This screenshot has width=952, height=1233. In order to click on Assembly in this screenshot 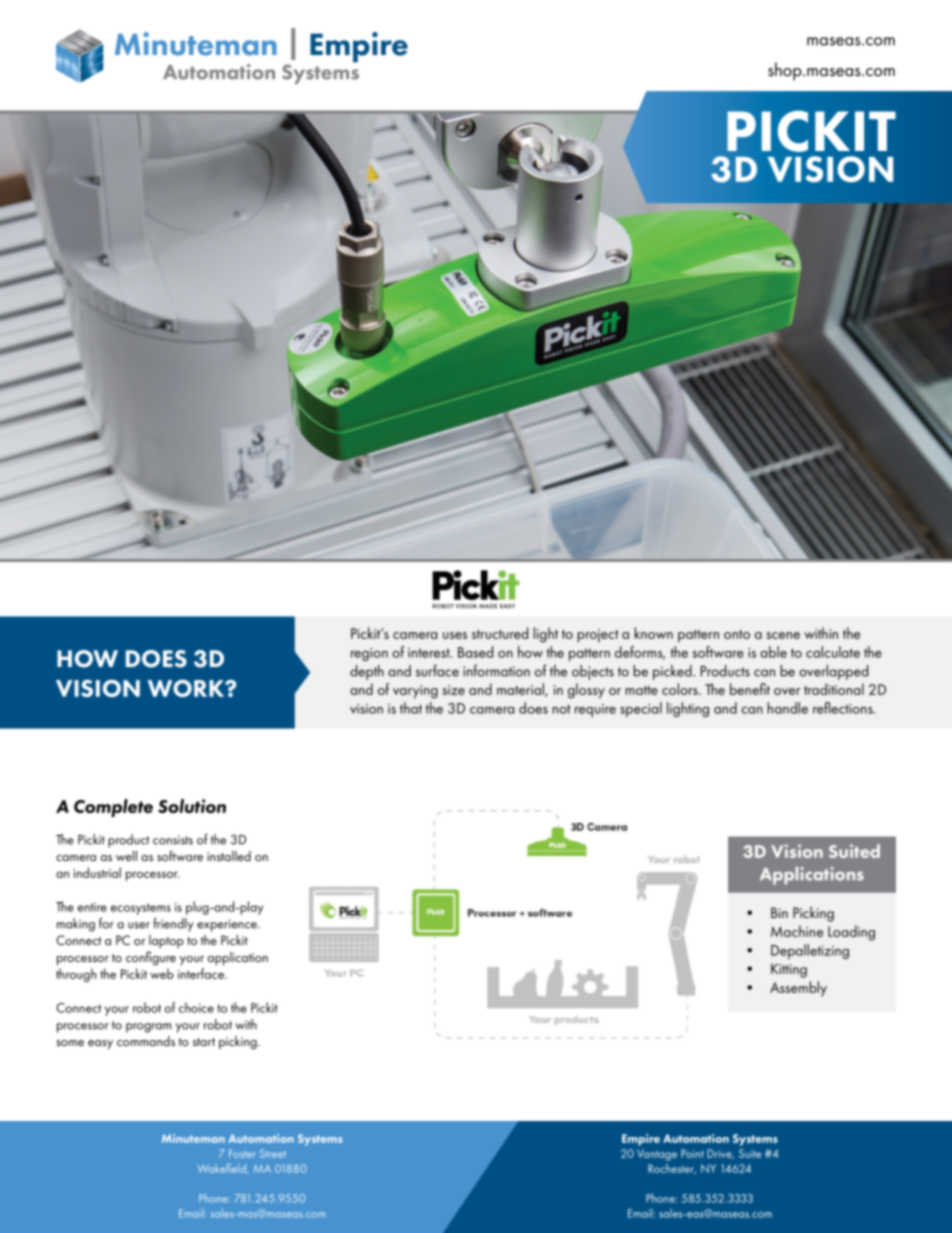, I will do `click(798, 989)`.
